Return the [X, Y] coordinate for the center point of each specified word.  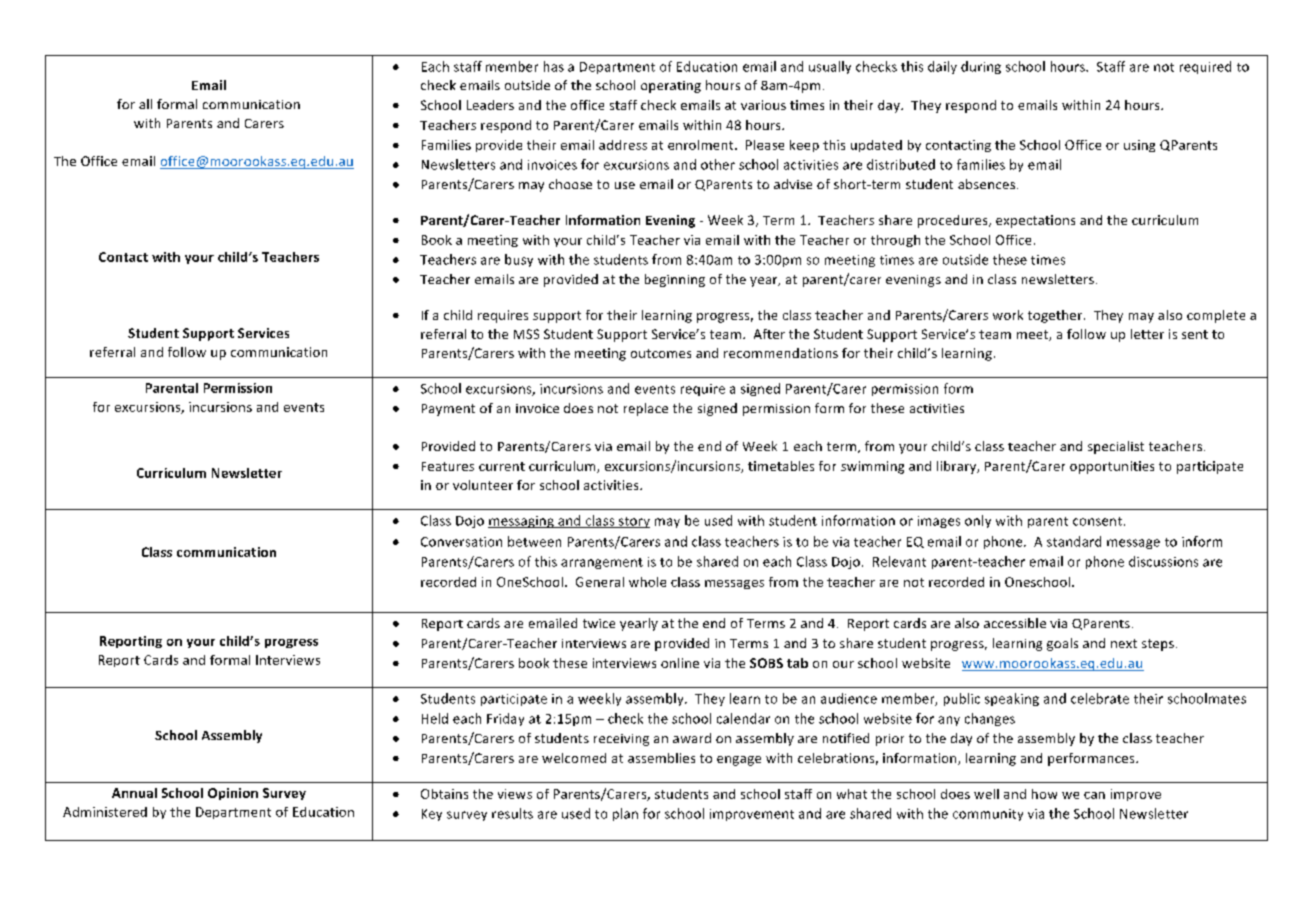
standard [1074, 541]
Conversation [461, 542]
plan [625, 814]
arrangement [602, 563]
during [981, 67]
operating [671, 87]
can [1094, 795]
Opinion [233, 794]
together [1056, 316]
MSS [526, 334]
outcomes [661, 353]
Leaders [490, 105]
